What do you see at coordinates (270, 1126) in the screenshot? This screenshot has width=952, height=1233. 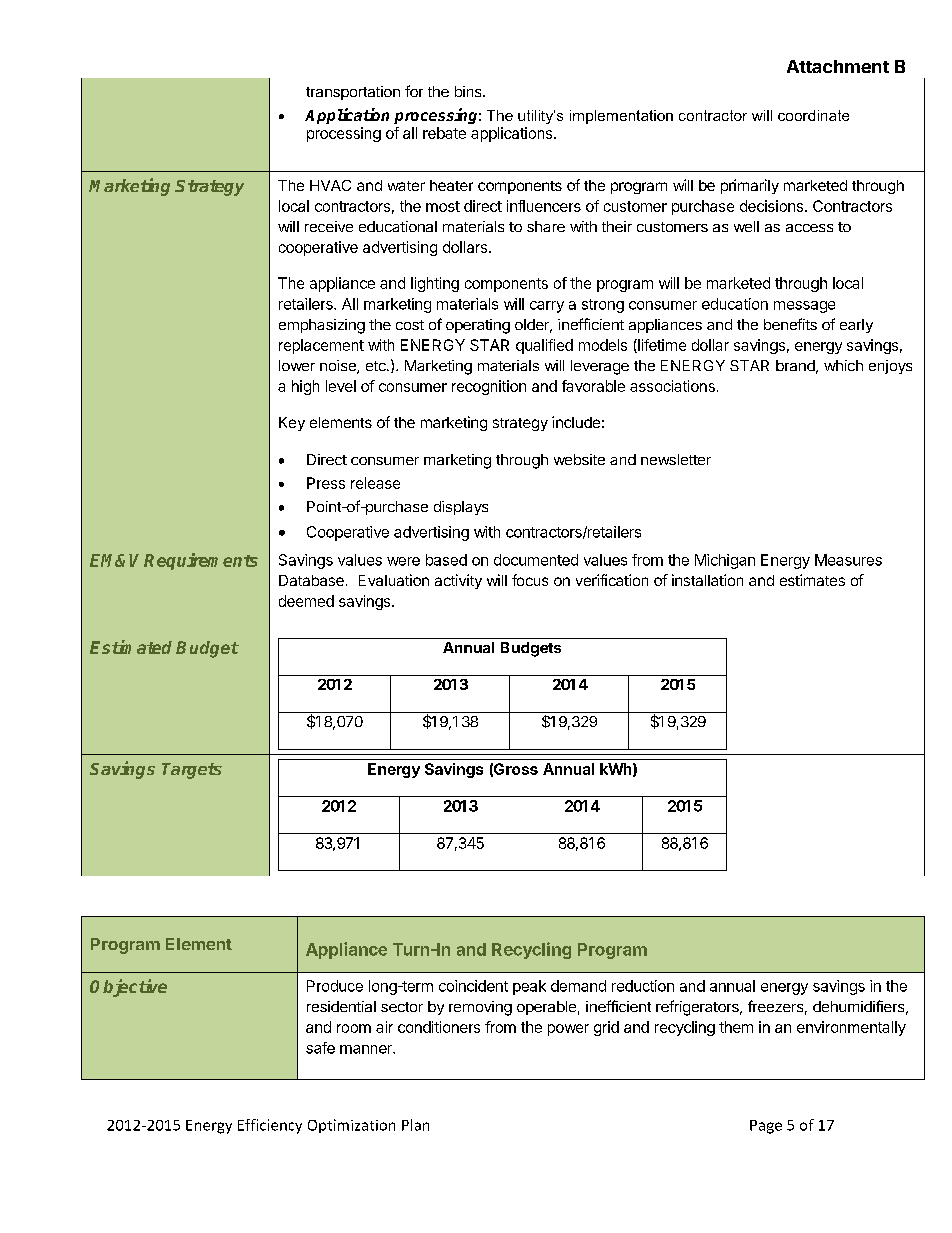 I see `Efficiency` at bounding box center [270, 1126].
